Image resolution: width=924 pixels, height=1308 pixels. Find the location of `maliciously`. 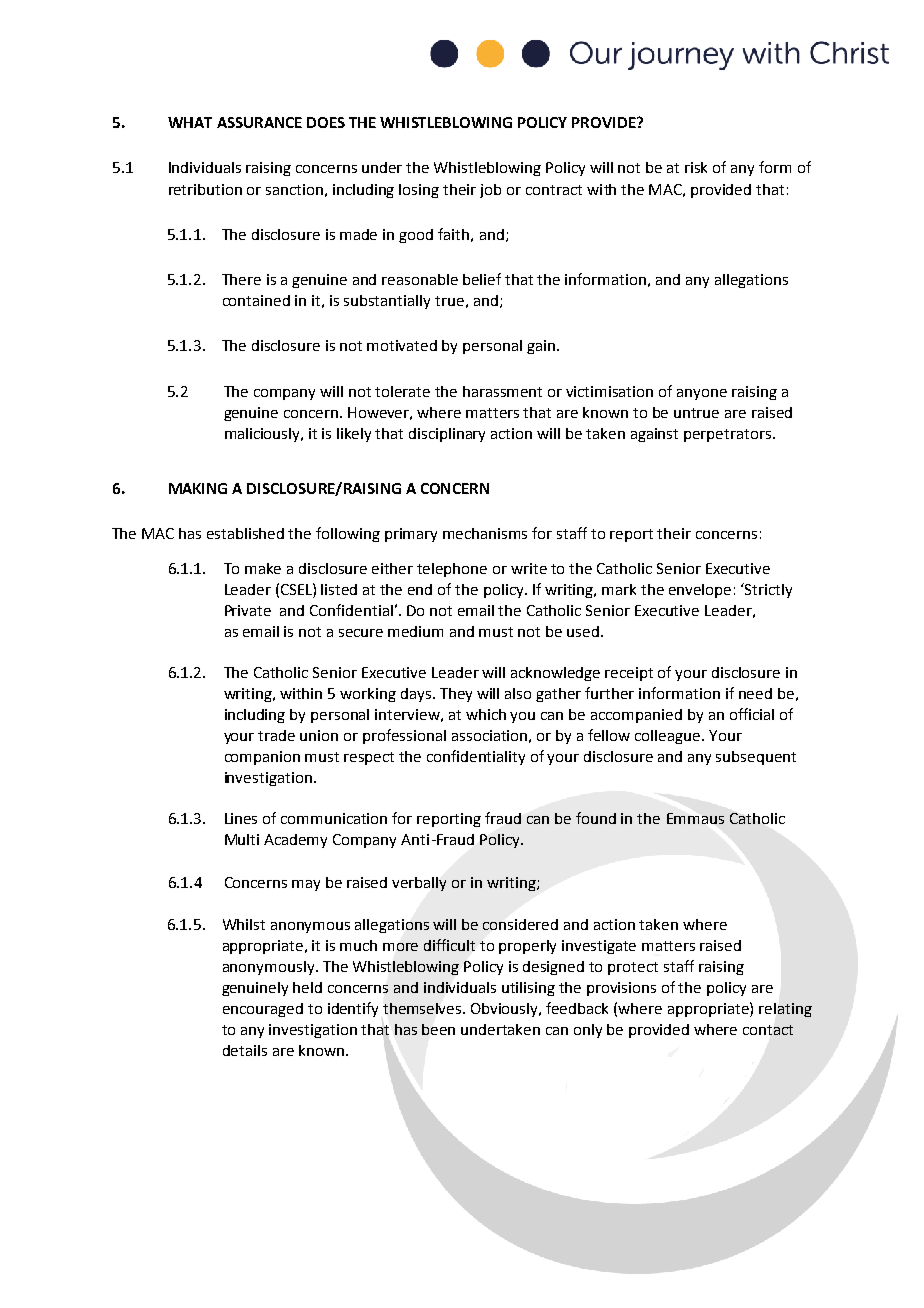

maliciously is located at coordinates (264, 435).
